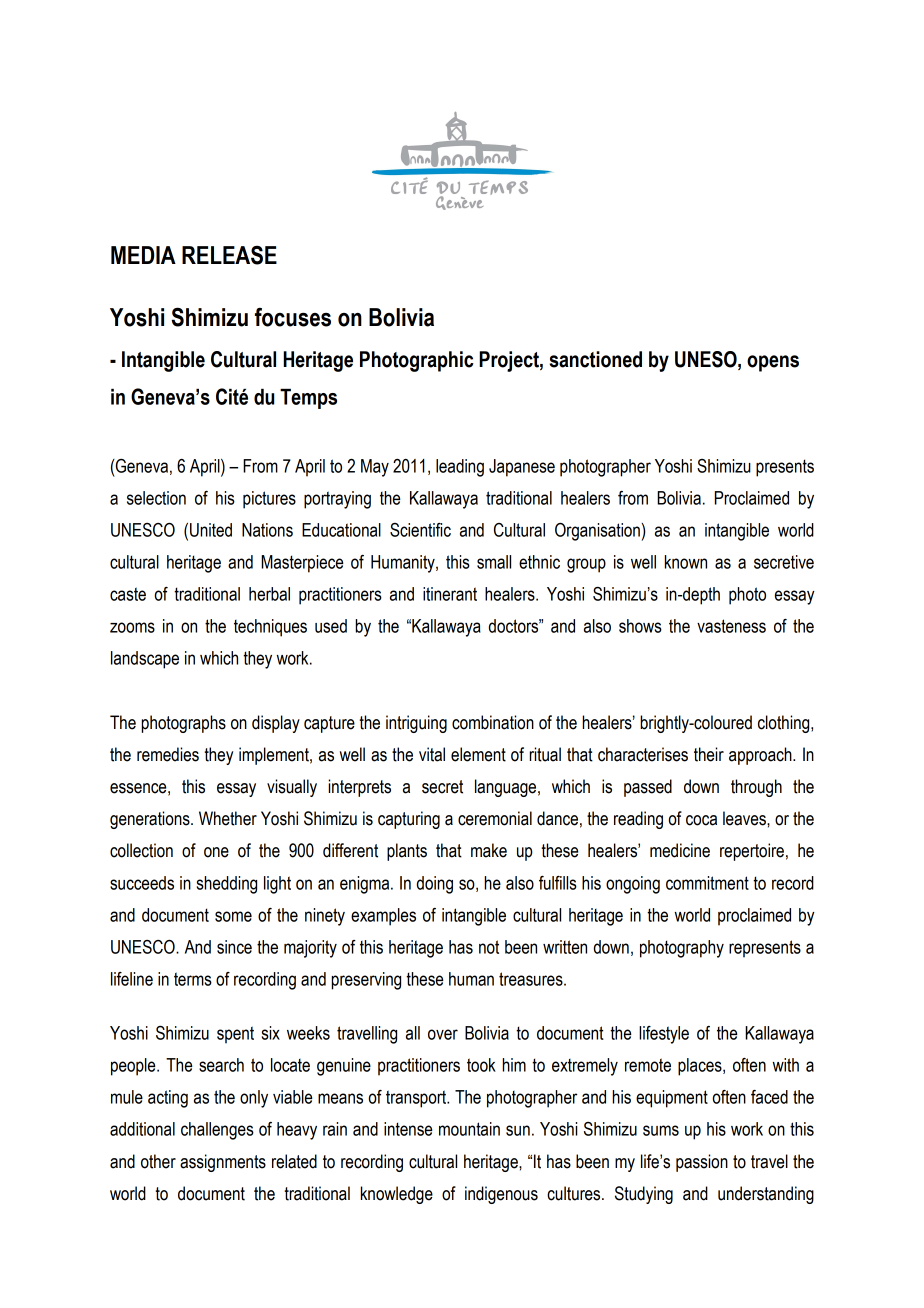  What do you see at coordinates (229, 255) in the screenshot?
I see `RELEASE` at bounding box center [229, 255].
